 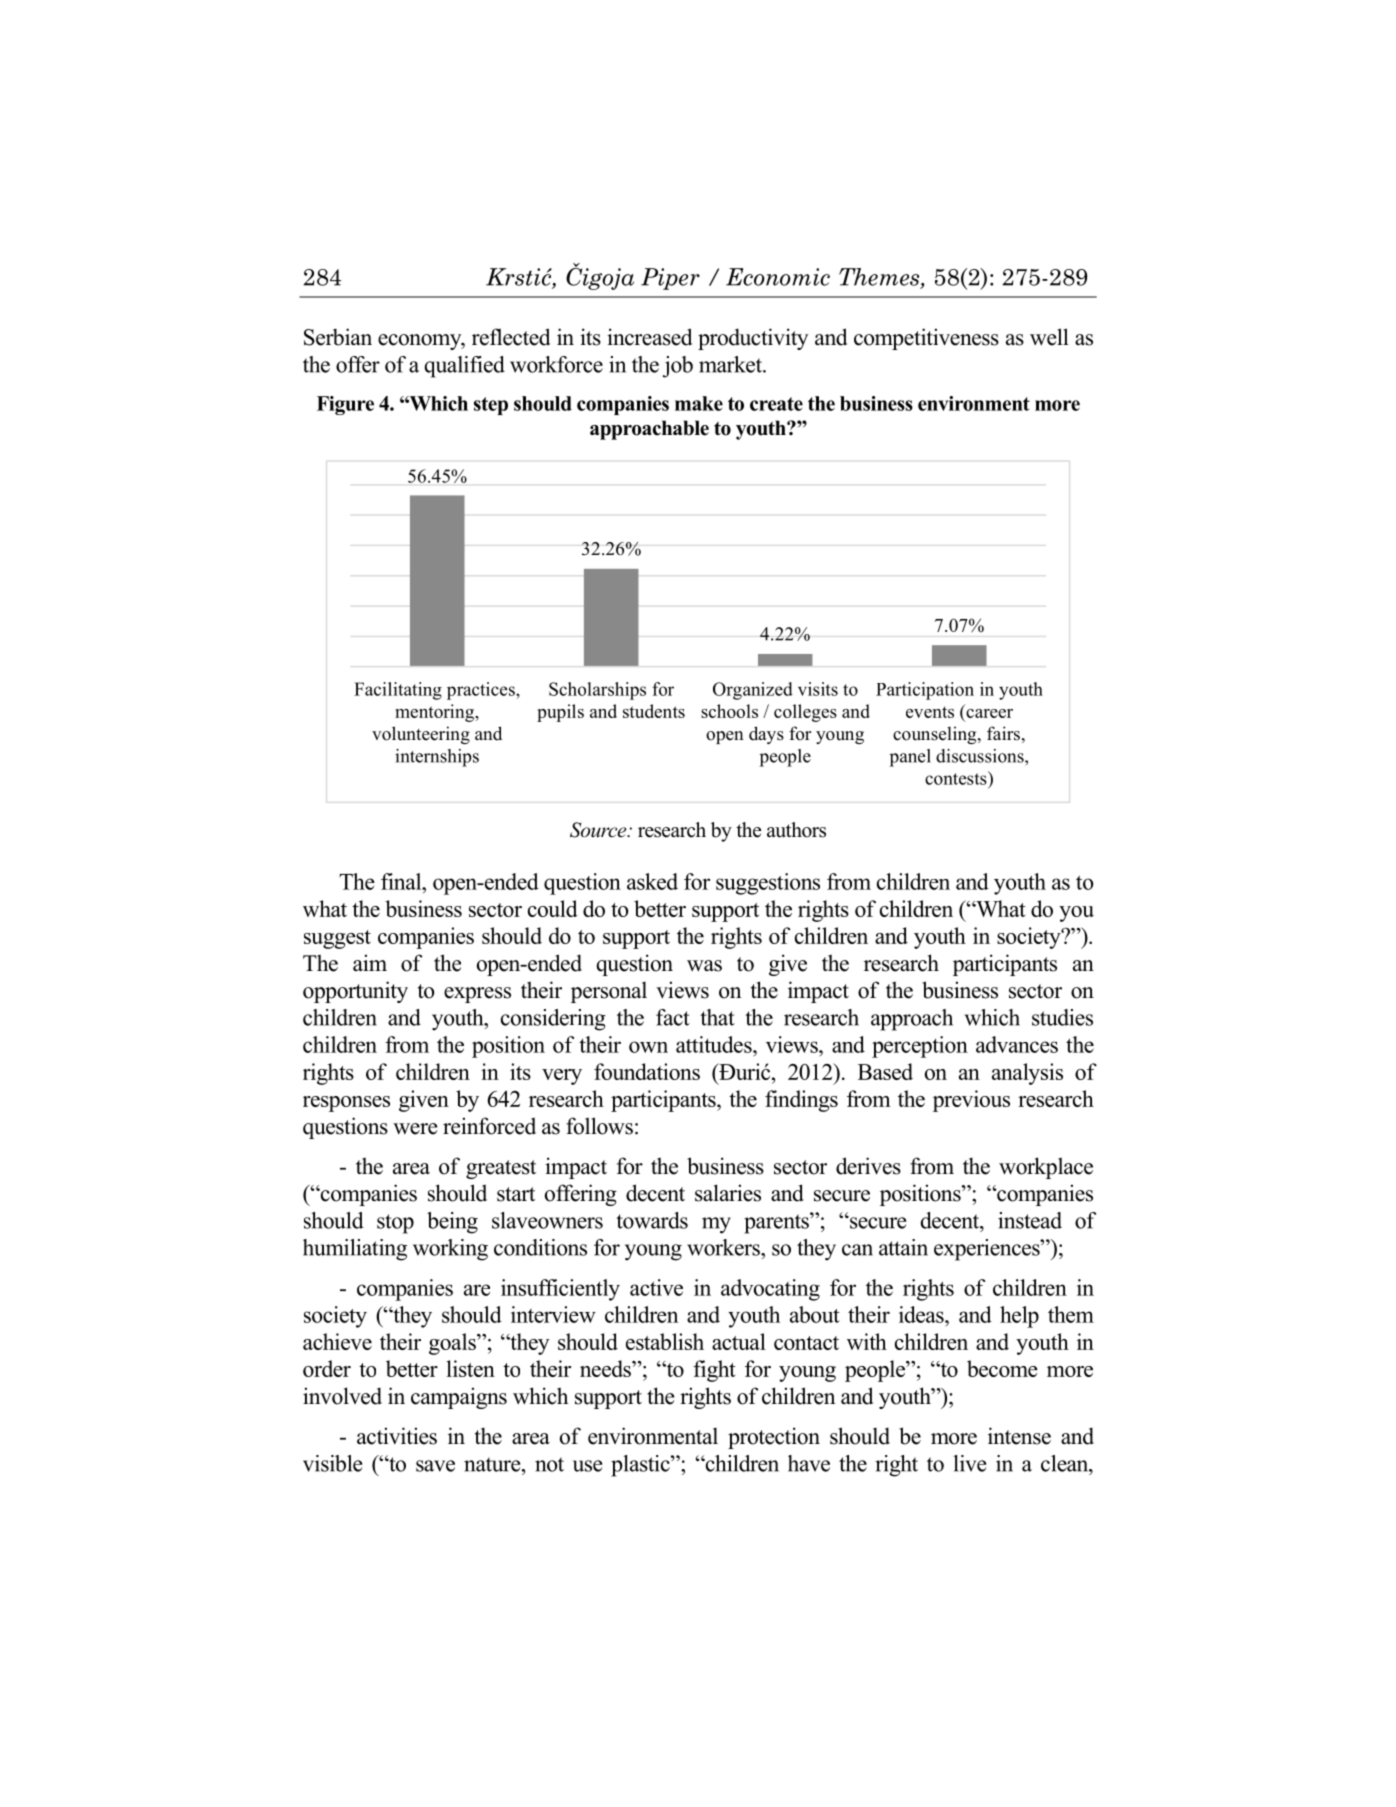 What do you see at coordinates (402, 881) in the screenshot?
I see `final` at bounding box center [402, 881].
